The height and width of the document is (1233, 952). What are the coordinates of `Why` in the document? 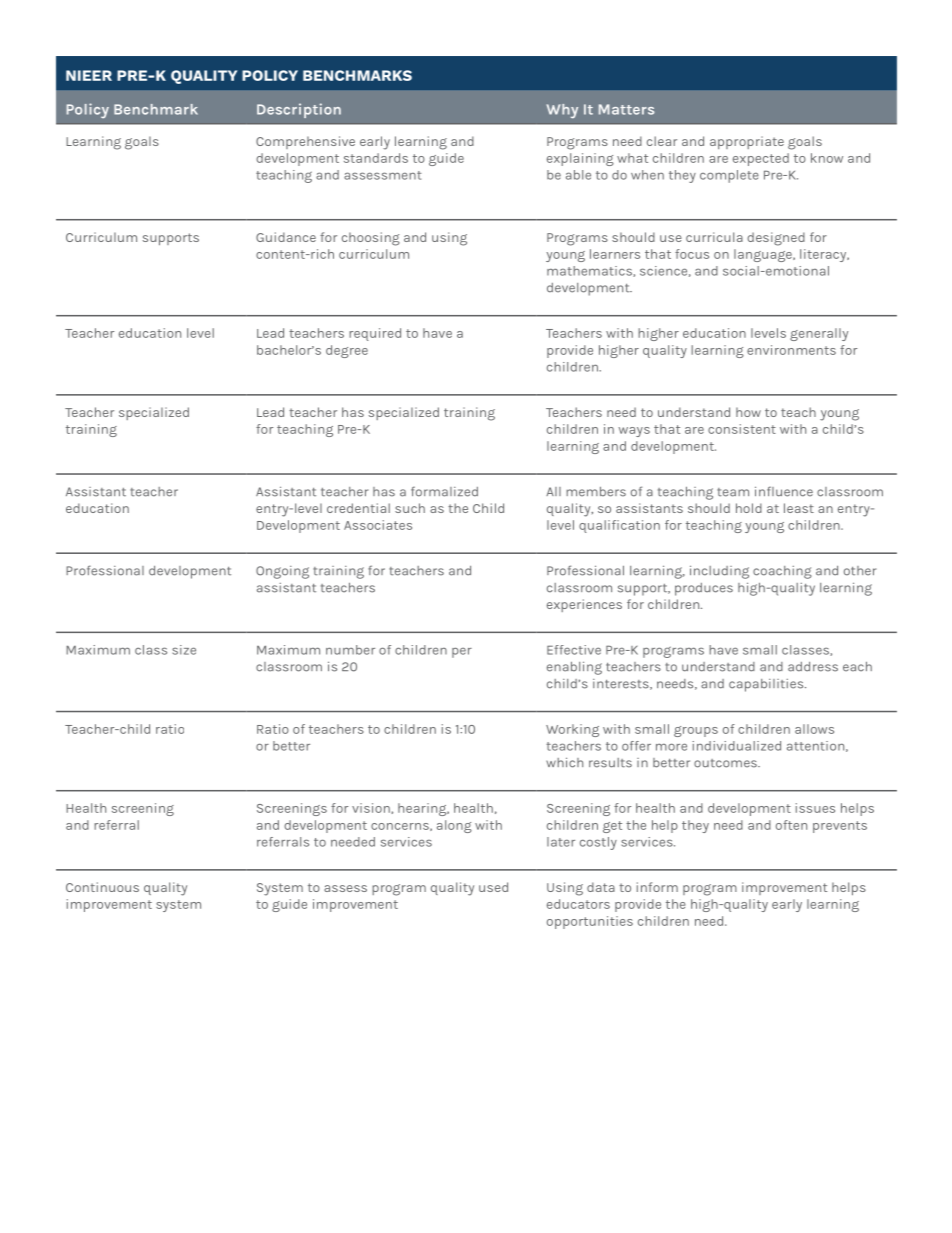 It's located at (562, 111).
